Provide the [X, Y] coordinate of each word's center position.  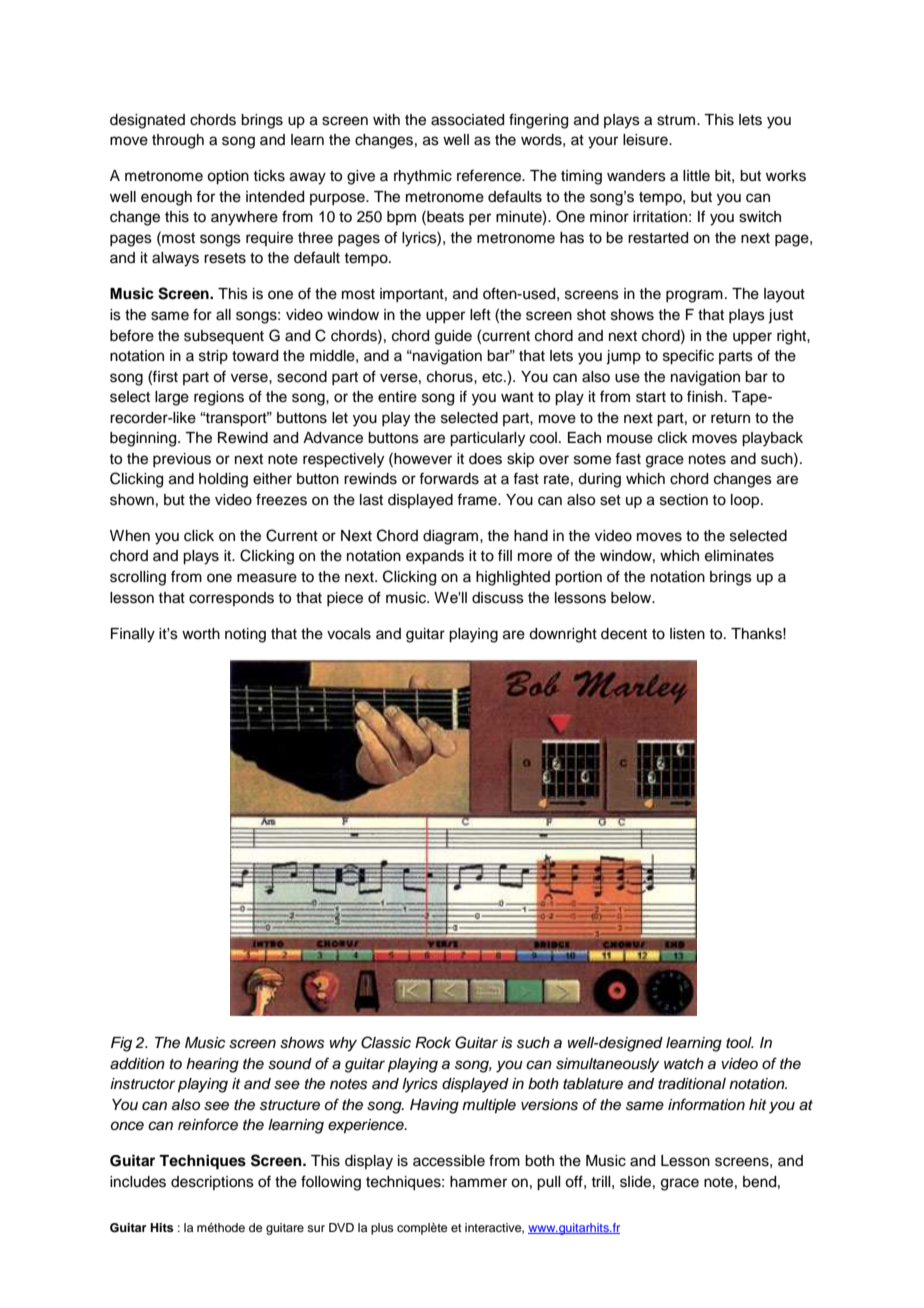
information [706, 1104]
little [696, 176]
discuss [498, 598]
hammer [478, 1182]
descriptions [212, 1183]
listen [687, 634]
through [178, 141]
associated [467, 120]
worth [201, 634]
